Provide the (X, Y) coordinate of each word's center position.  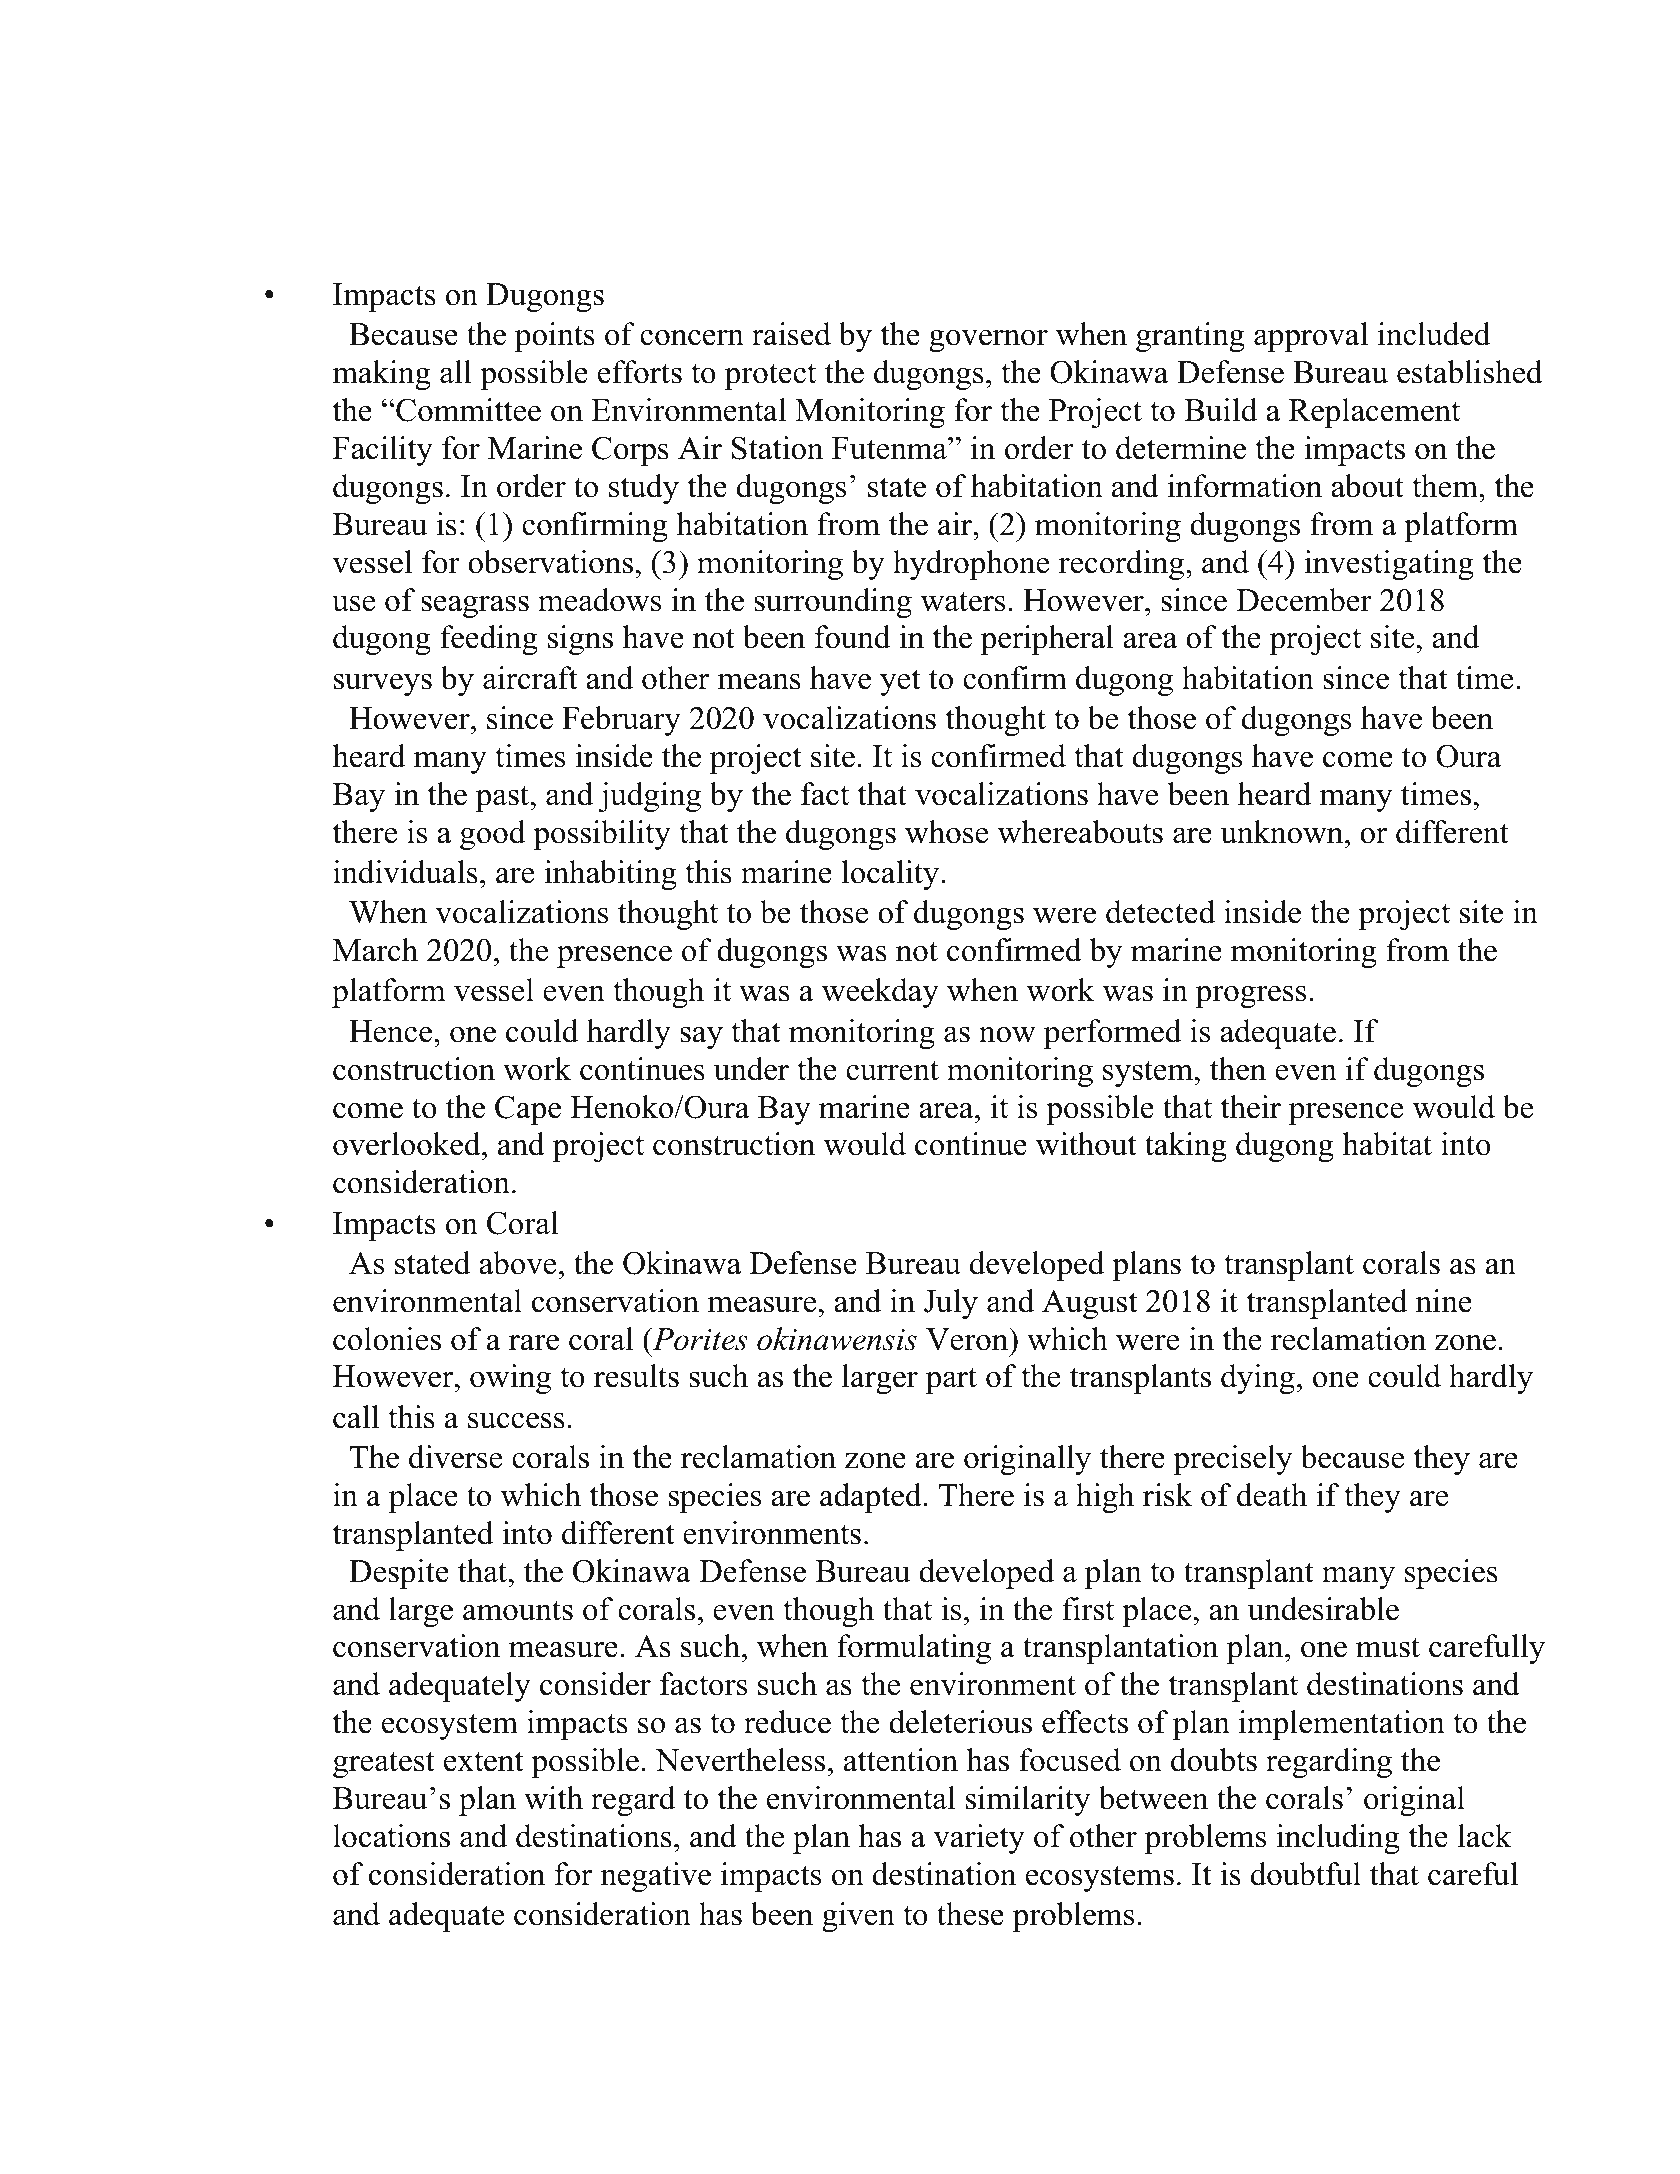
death (1272, 1495)
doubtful (1306, 1874)
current (892, 1070)
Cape (528, 1110)
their (1251, 1107)
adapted (871, 1498)
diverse (455, 1457)
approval (1311, 337)
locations (391, 1836)
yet (900, 682)
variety (979, 1839)
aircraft (530, 678)
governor (988, 341)
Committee (467, 410)
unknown (1283, 832)
